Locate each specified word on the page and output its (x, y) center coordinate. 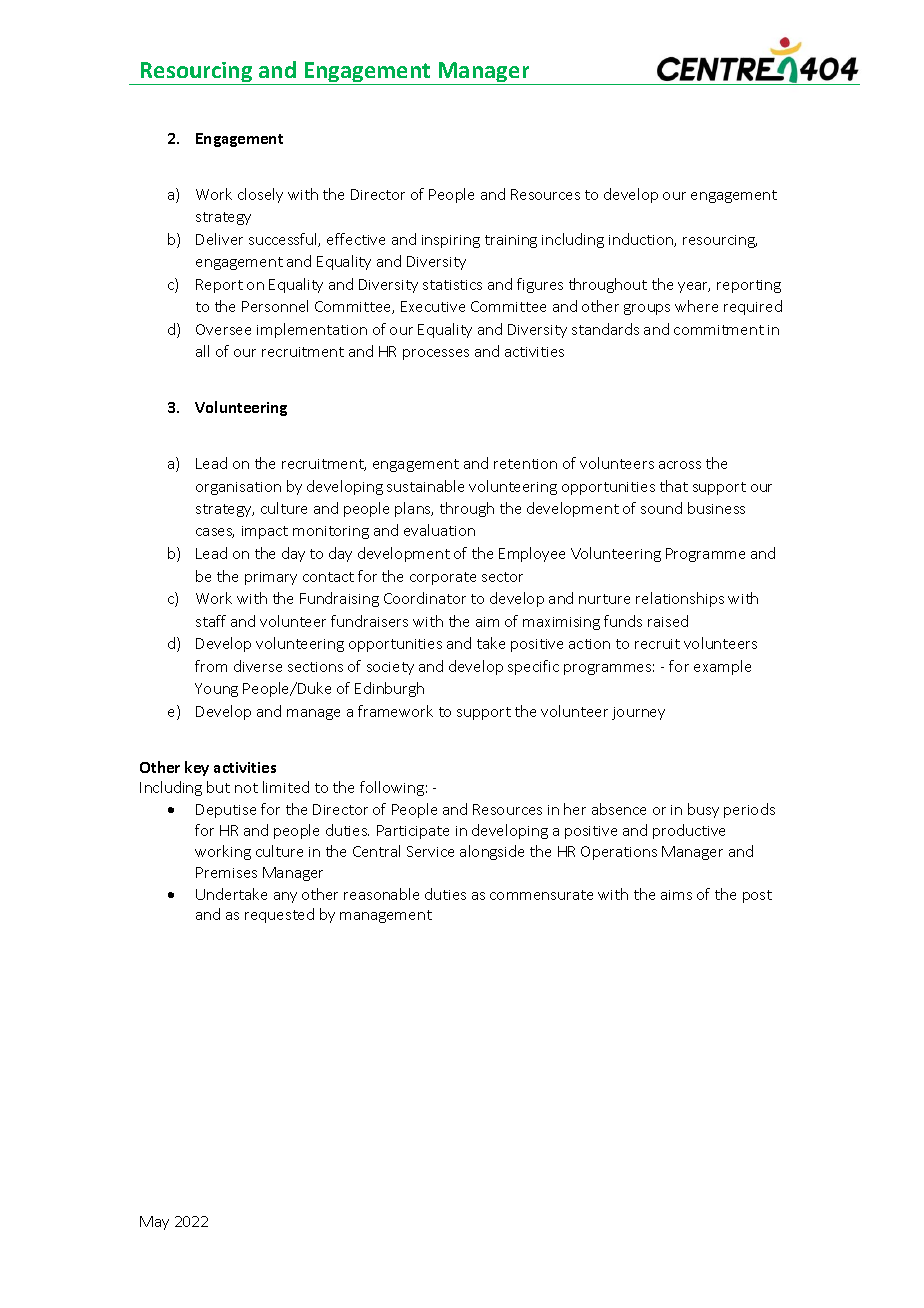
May (154, 1223)
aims (676, 895)
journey (638, 713)
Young (216, 690)
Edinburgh (389, 689)
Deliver (219, 239)
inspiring (451, 241)
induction (642, 240)
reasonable (381, 894)
